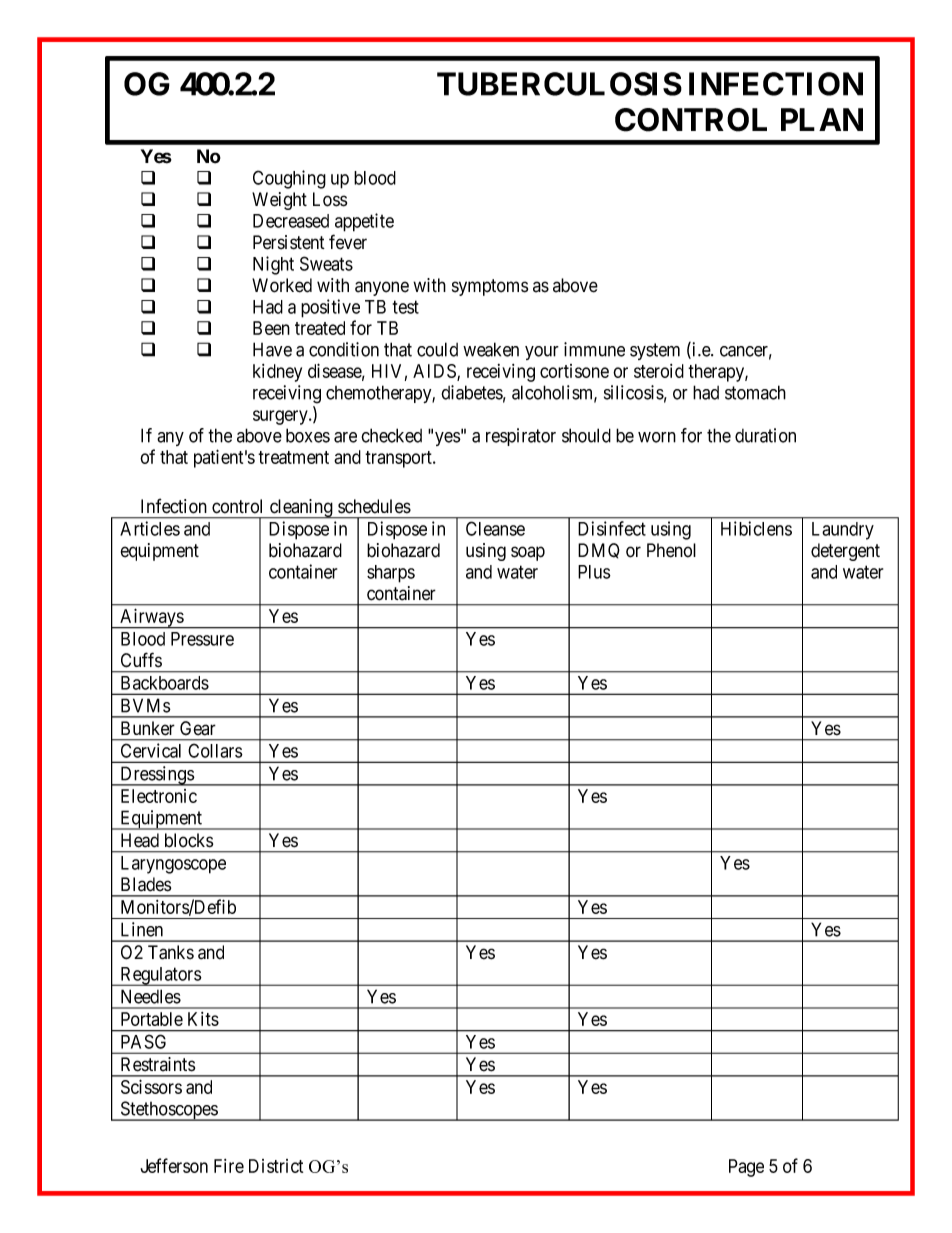 This image has height=1233, width=952. I want to click on Page, so click(746, 1168).
